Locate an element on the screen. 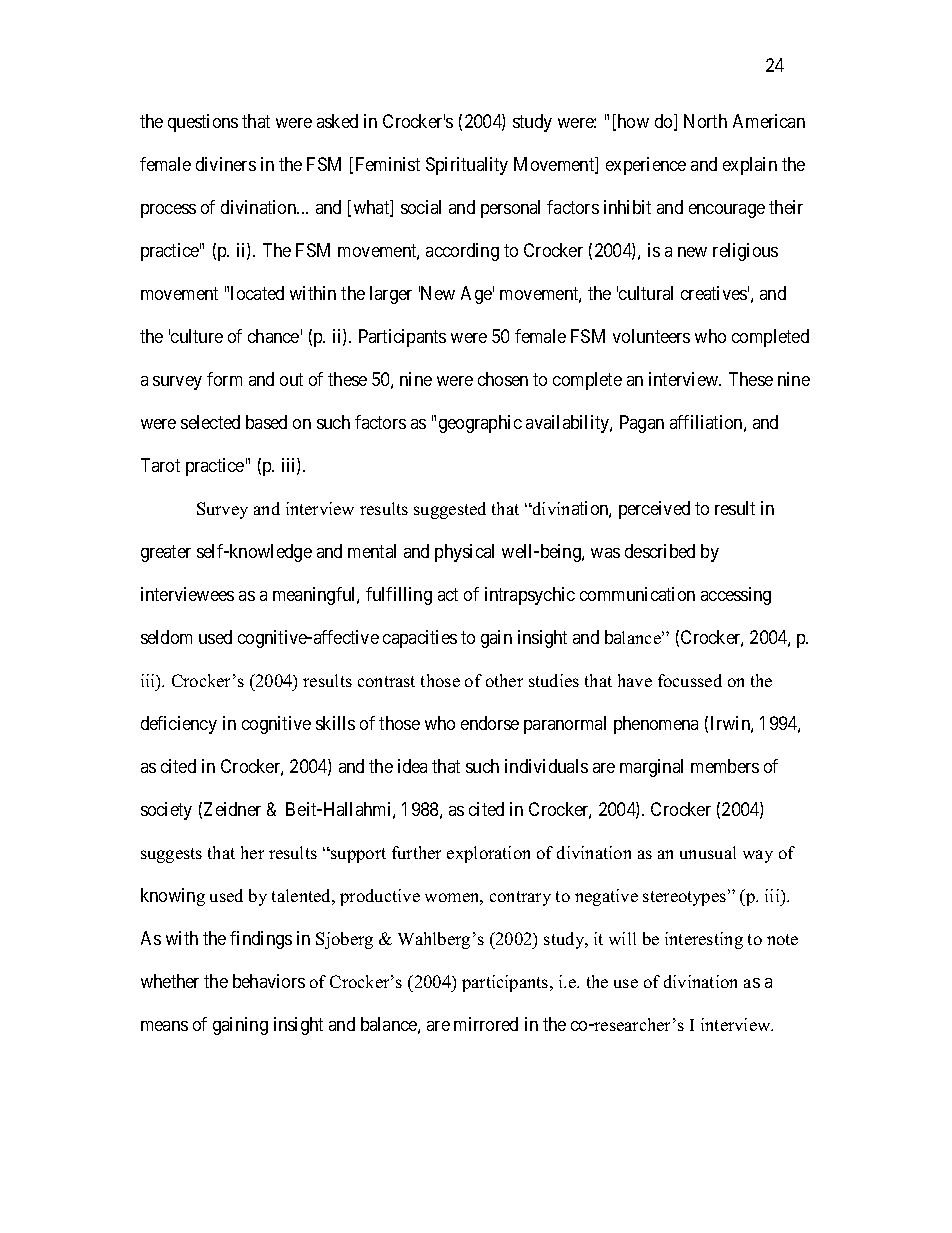 The width and height of the screenshot is (952, 1233). Pagan is located at coordinates (642, 424).
